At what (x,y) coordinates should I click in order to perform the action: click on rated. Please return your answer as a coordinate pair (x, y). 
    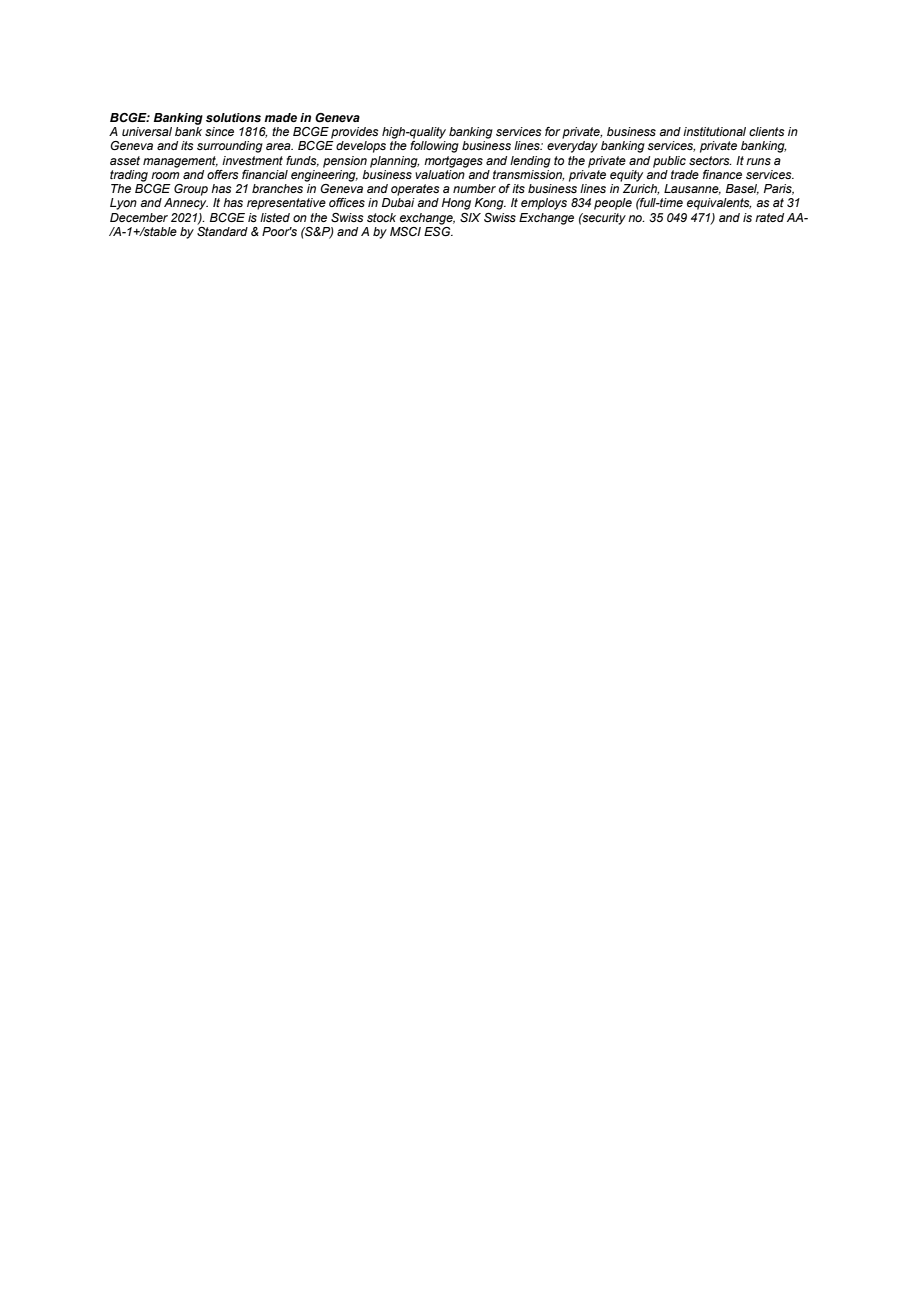
    Looking at the image, I should click on (769, 217).
